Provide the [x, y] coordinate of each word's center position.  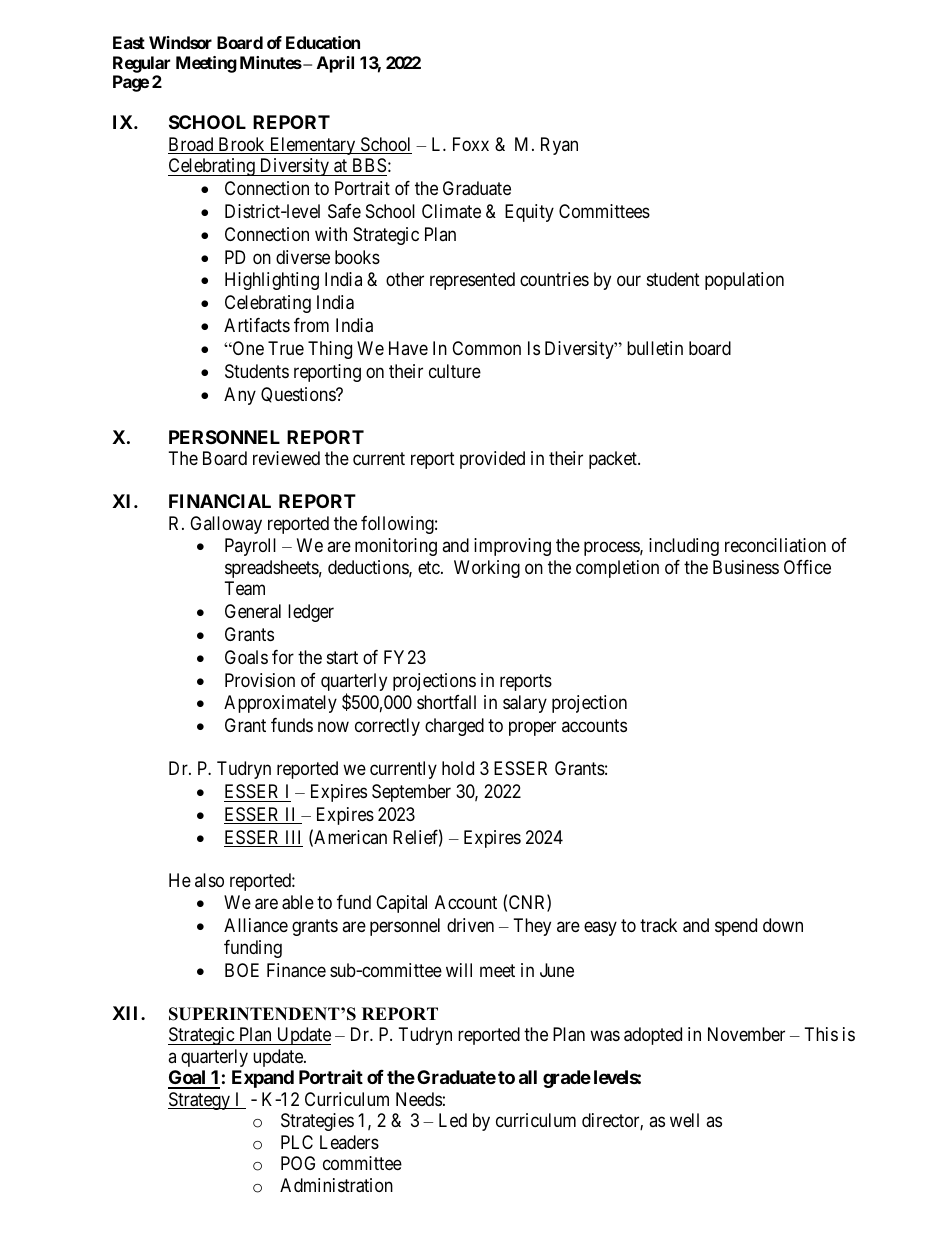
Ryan [559, 146]
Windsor [180, 42]
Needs [419, 1099]
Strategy [200, 1101]
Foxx [471, 144]
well [684, 1120]
